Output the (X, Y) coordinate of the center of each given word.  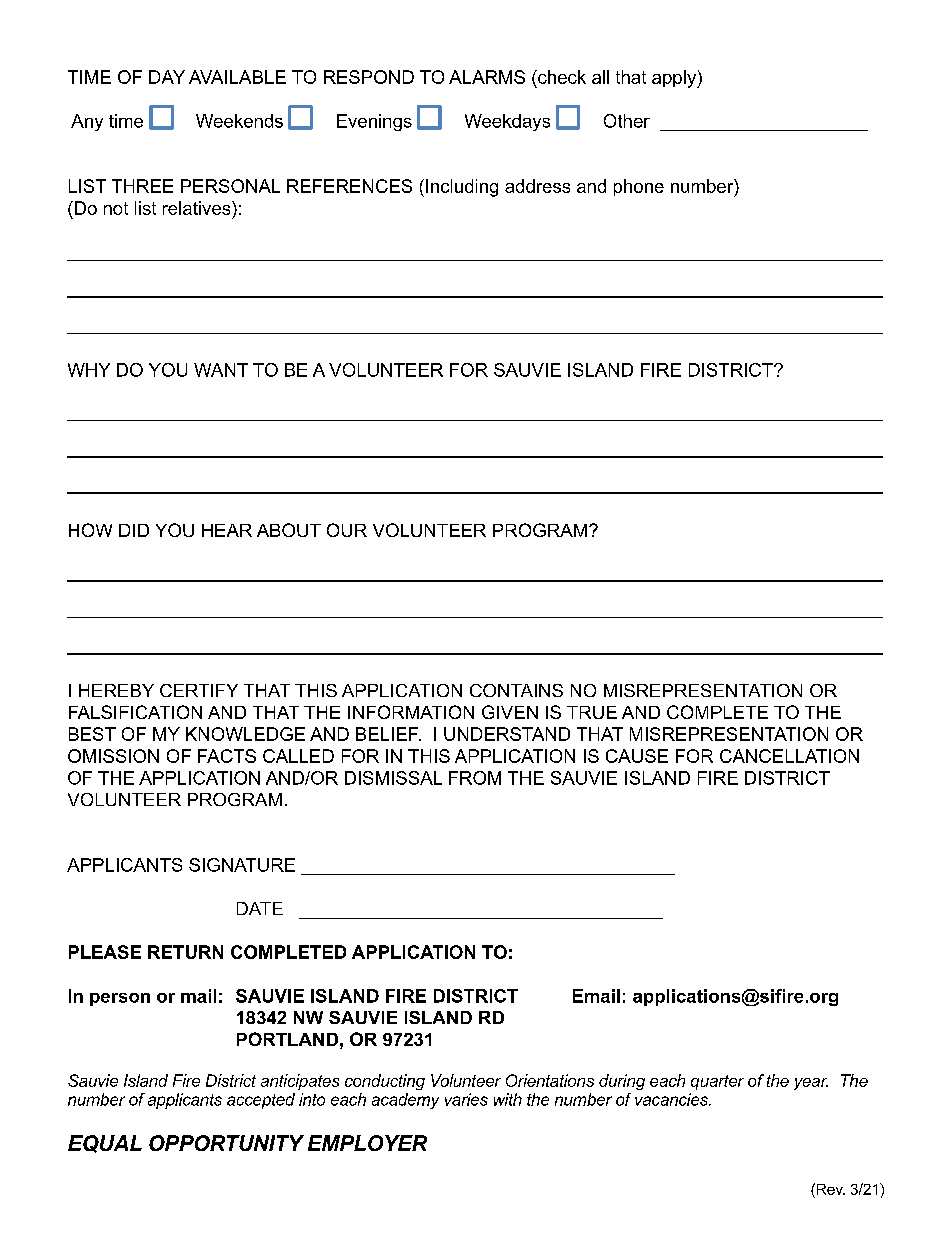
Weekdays (507, 122)
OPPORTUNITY (226, 1143)
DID (134, 530)
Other (627, 121)
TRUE (592, 712)
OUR (347, 530)
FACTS (227, 756)
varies (466, 1099)
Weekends (239, 121)
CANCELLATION (789, 756)
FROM (475, 778)
